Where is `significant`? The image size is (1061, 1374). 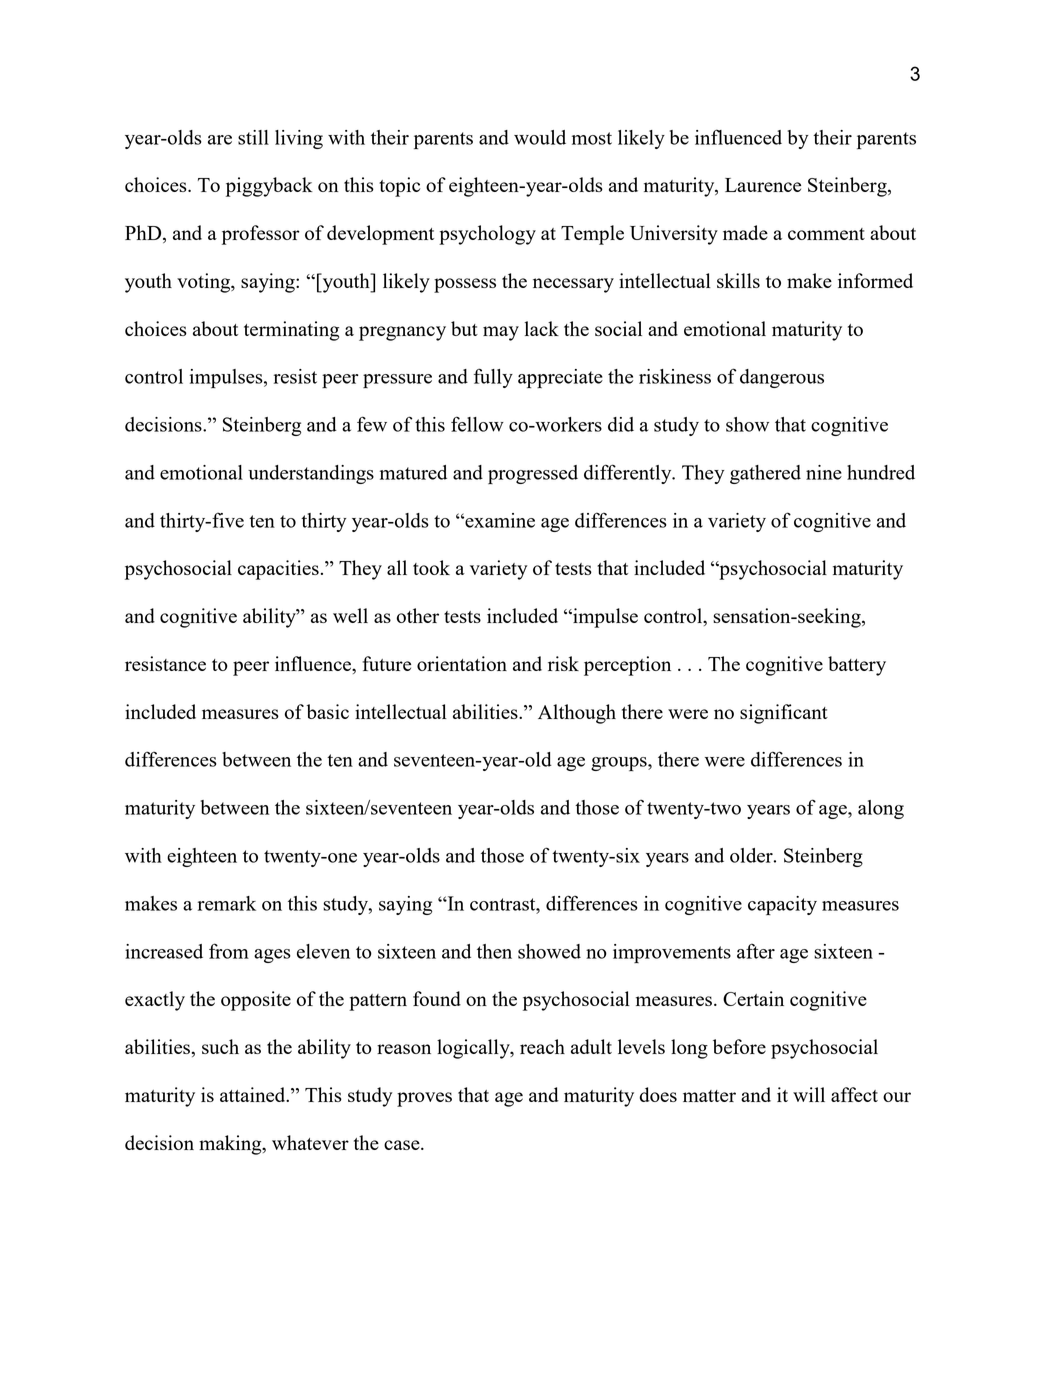 significant is located at coordinates (784, 714).
